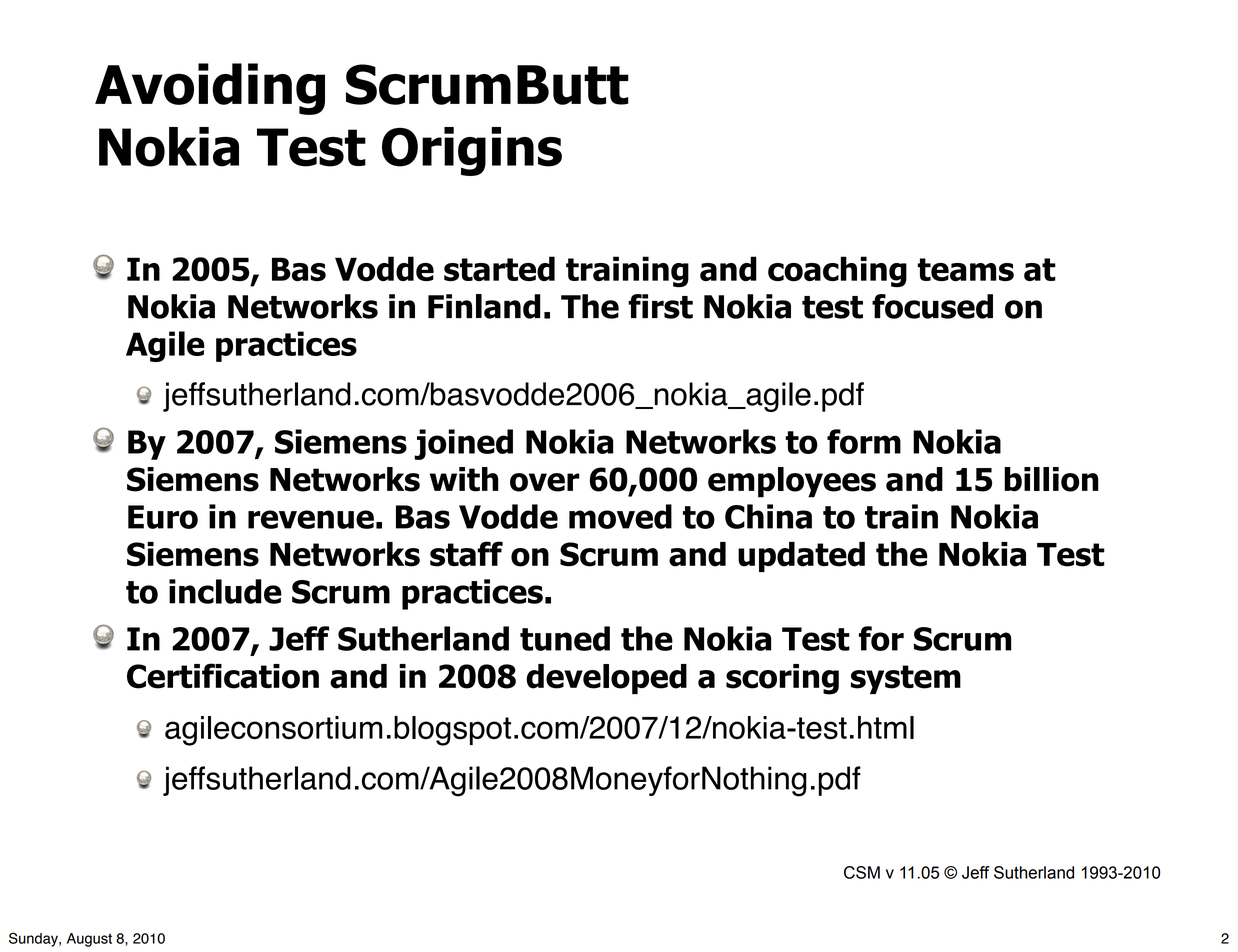 This document has width=1238, height=952. What do you see at coordinates (89, 940) in the document?
I see `August` at bounding box center [89, 940].
